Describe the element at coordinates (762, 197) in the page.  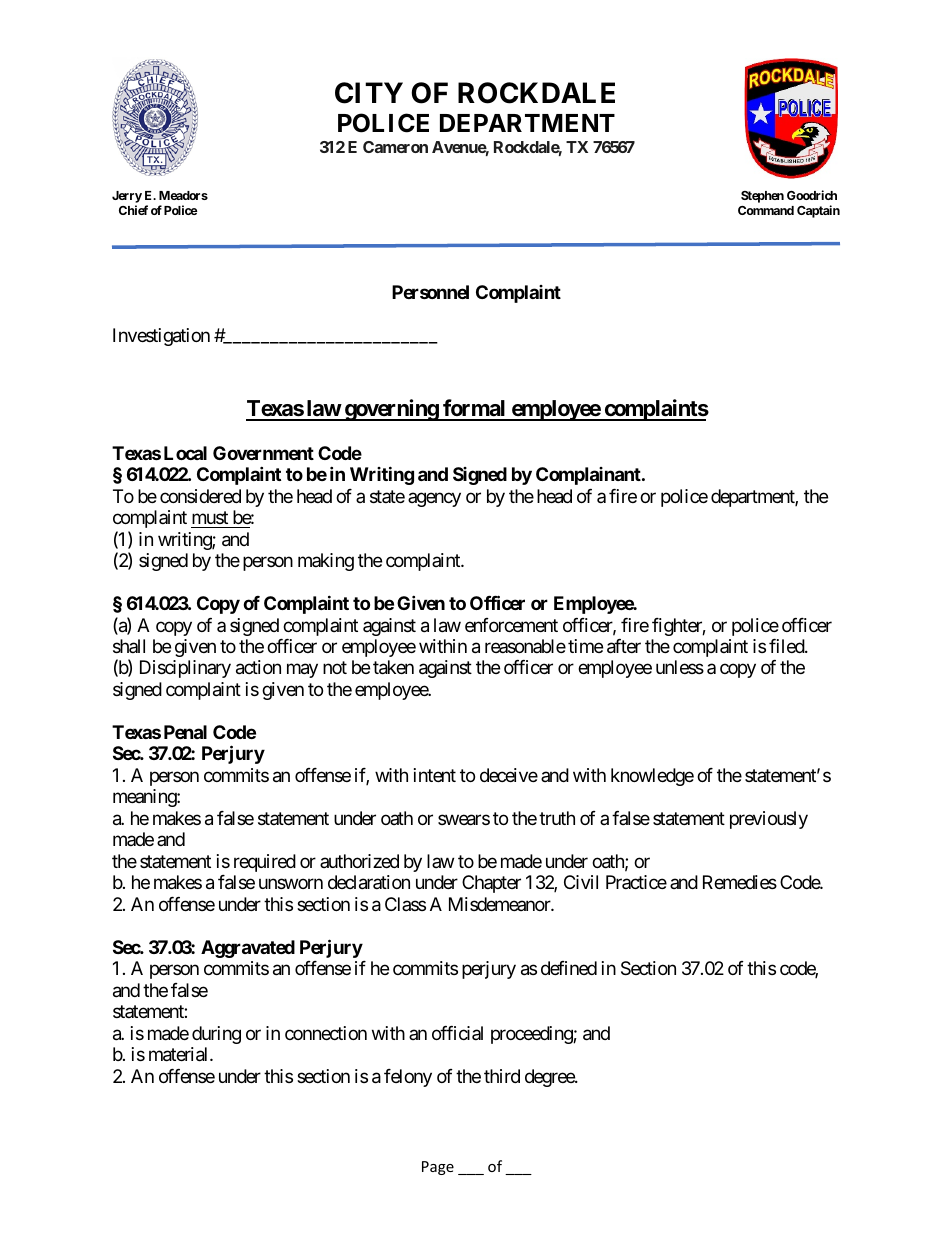
I see `Stephen` at that location.
